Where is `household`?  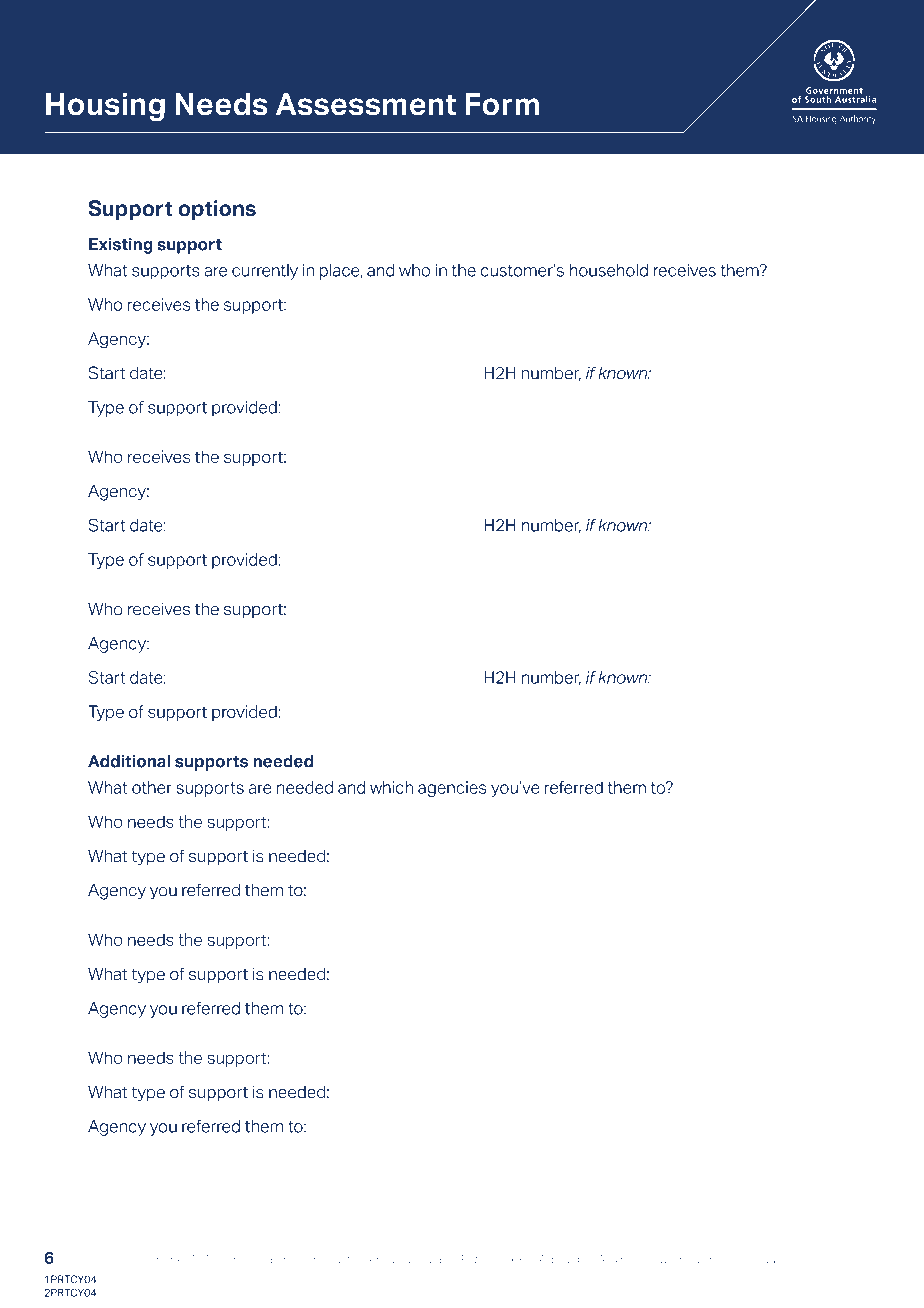
household is located at coordinates (609, 270).
